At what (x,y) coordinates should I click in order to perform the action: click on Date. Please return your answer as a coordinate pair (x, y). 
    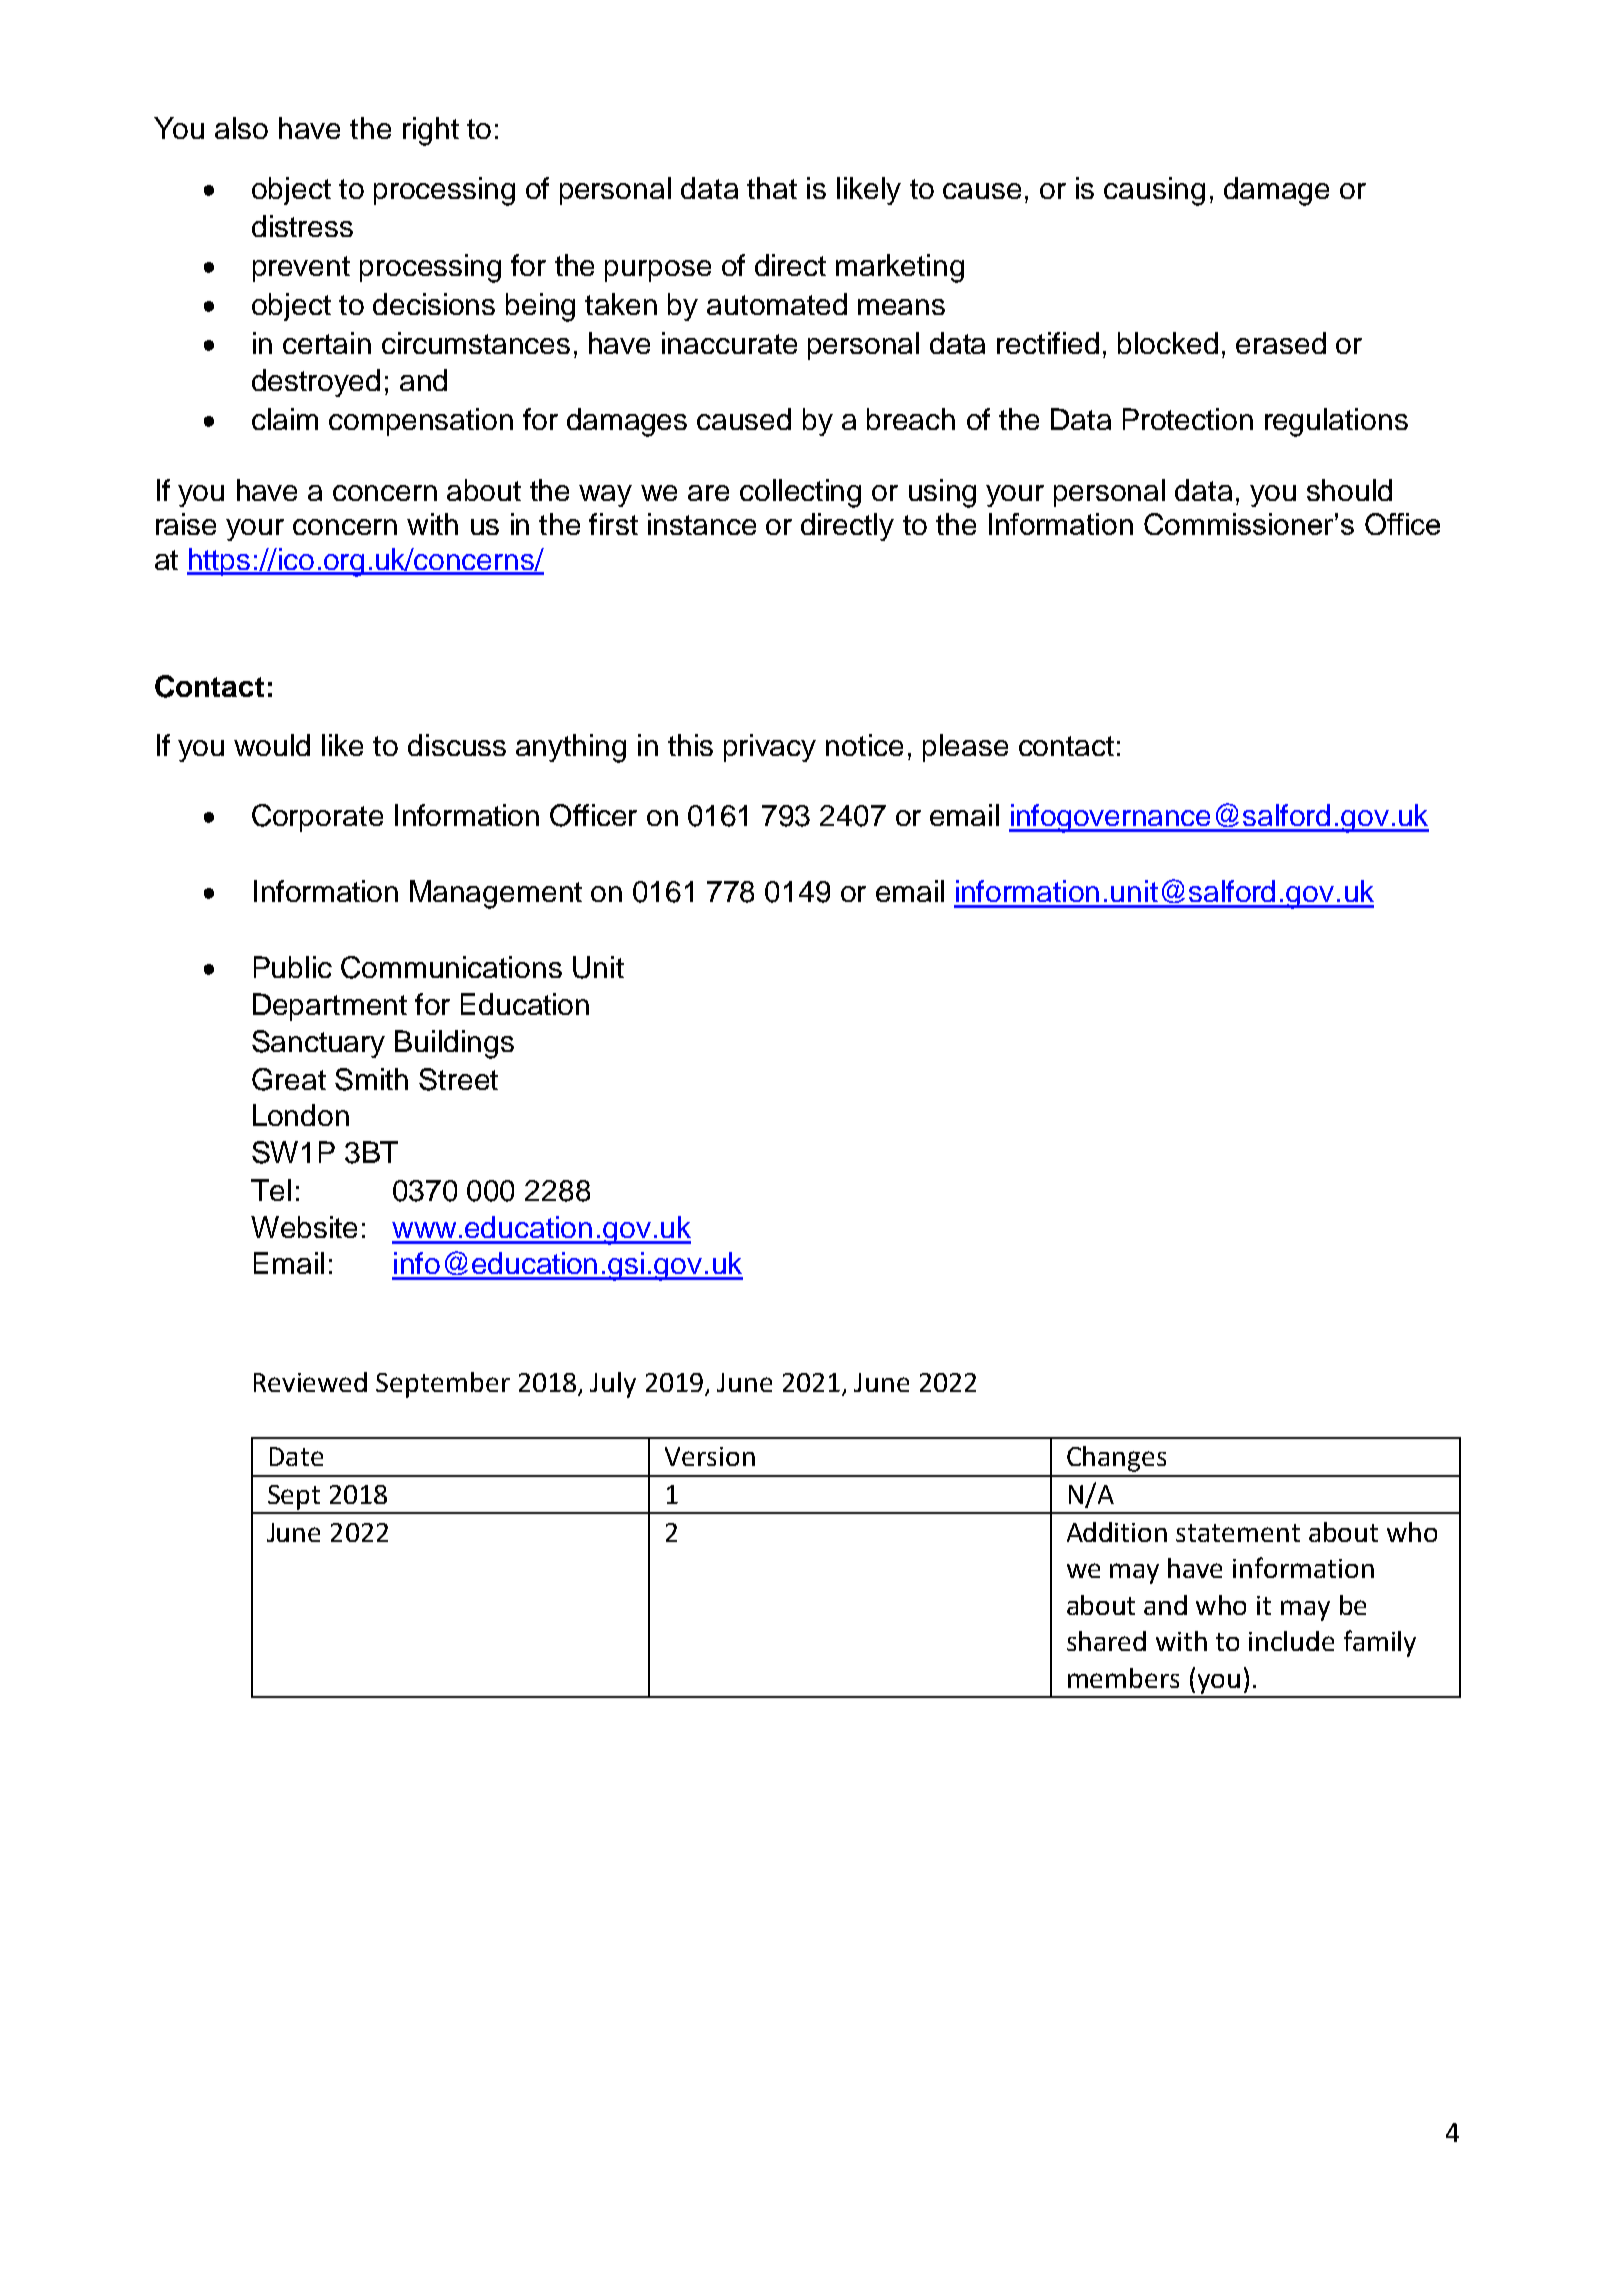
    Looking at the image, I should click on (296, 1456).
